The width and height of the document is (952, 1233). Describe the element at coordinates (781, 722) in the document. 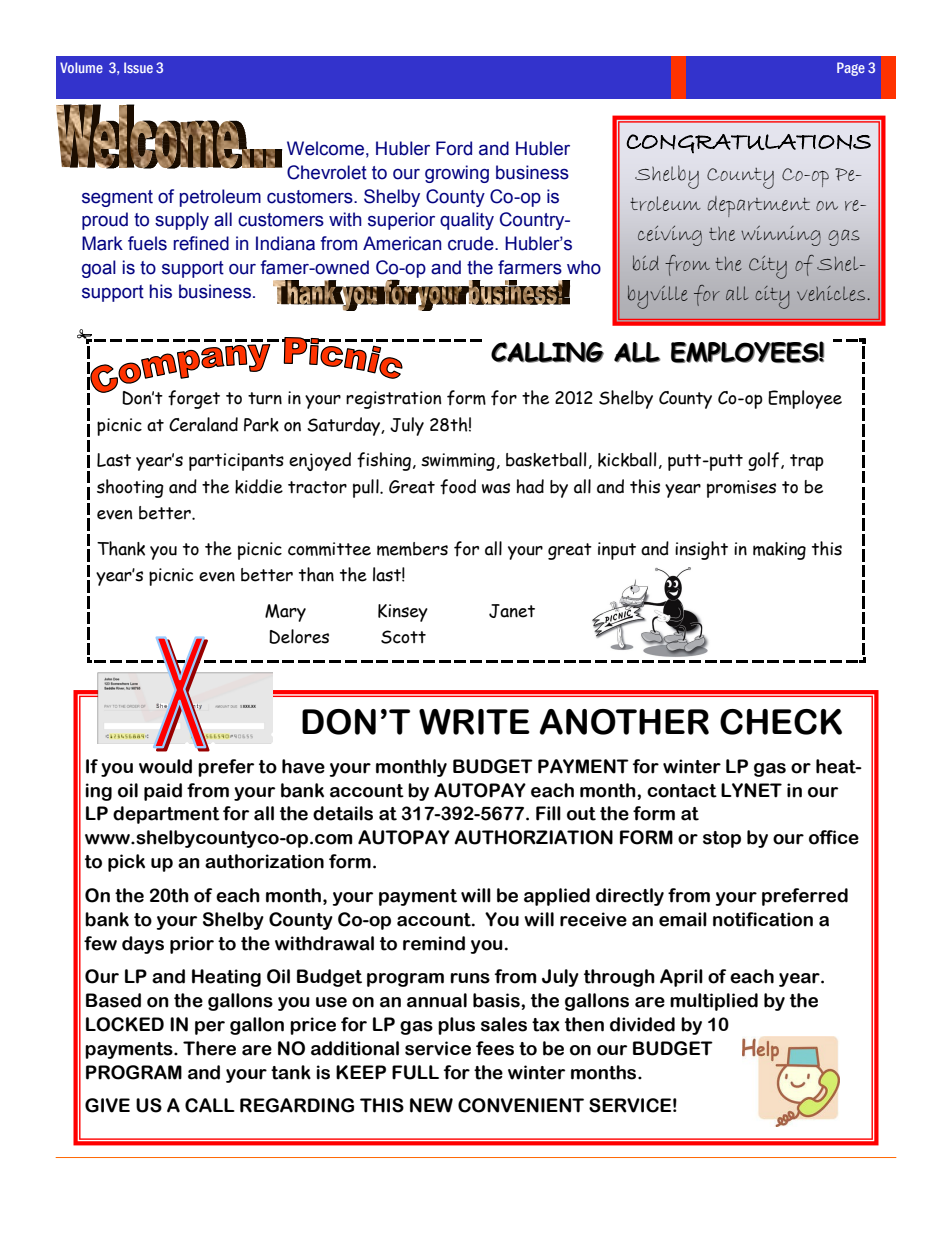

I see `CHECK` at that location.
